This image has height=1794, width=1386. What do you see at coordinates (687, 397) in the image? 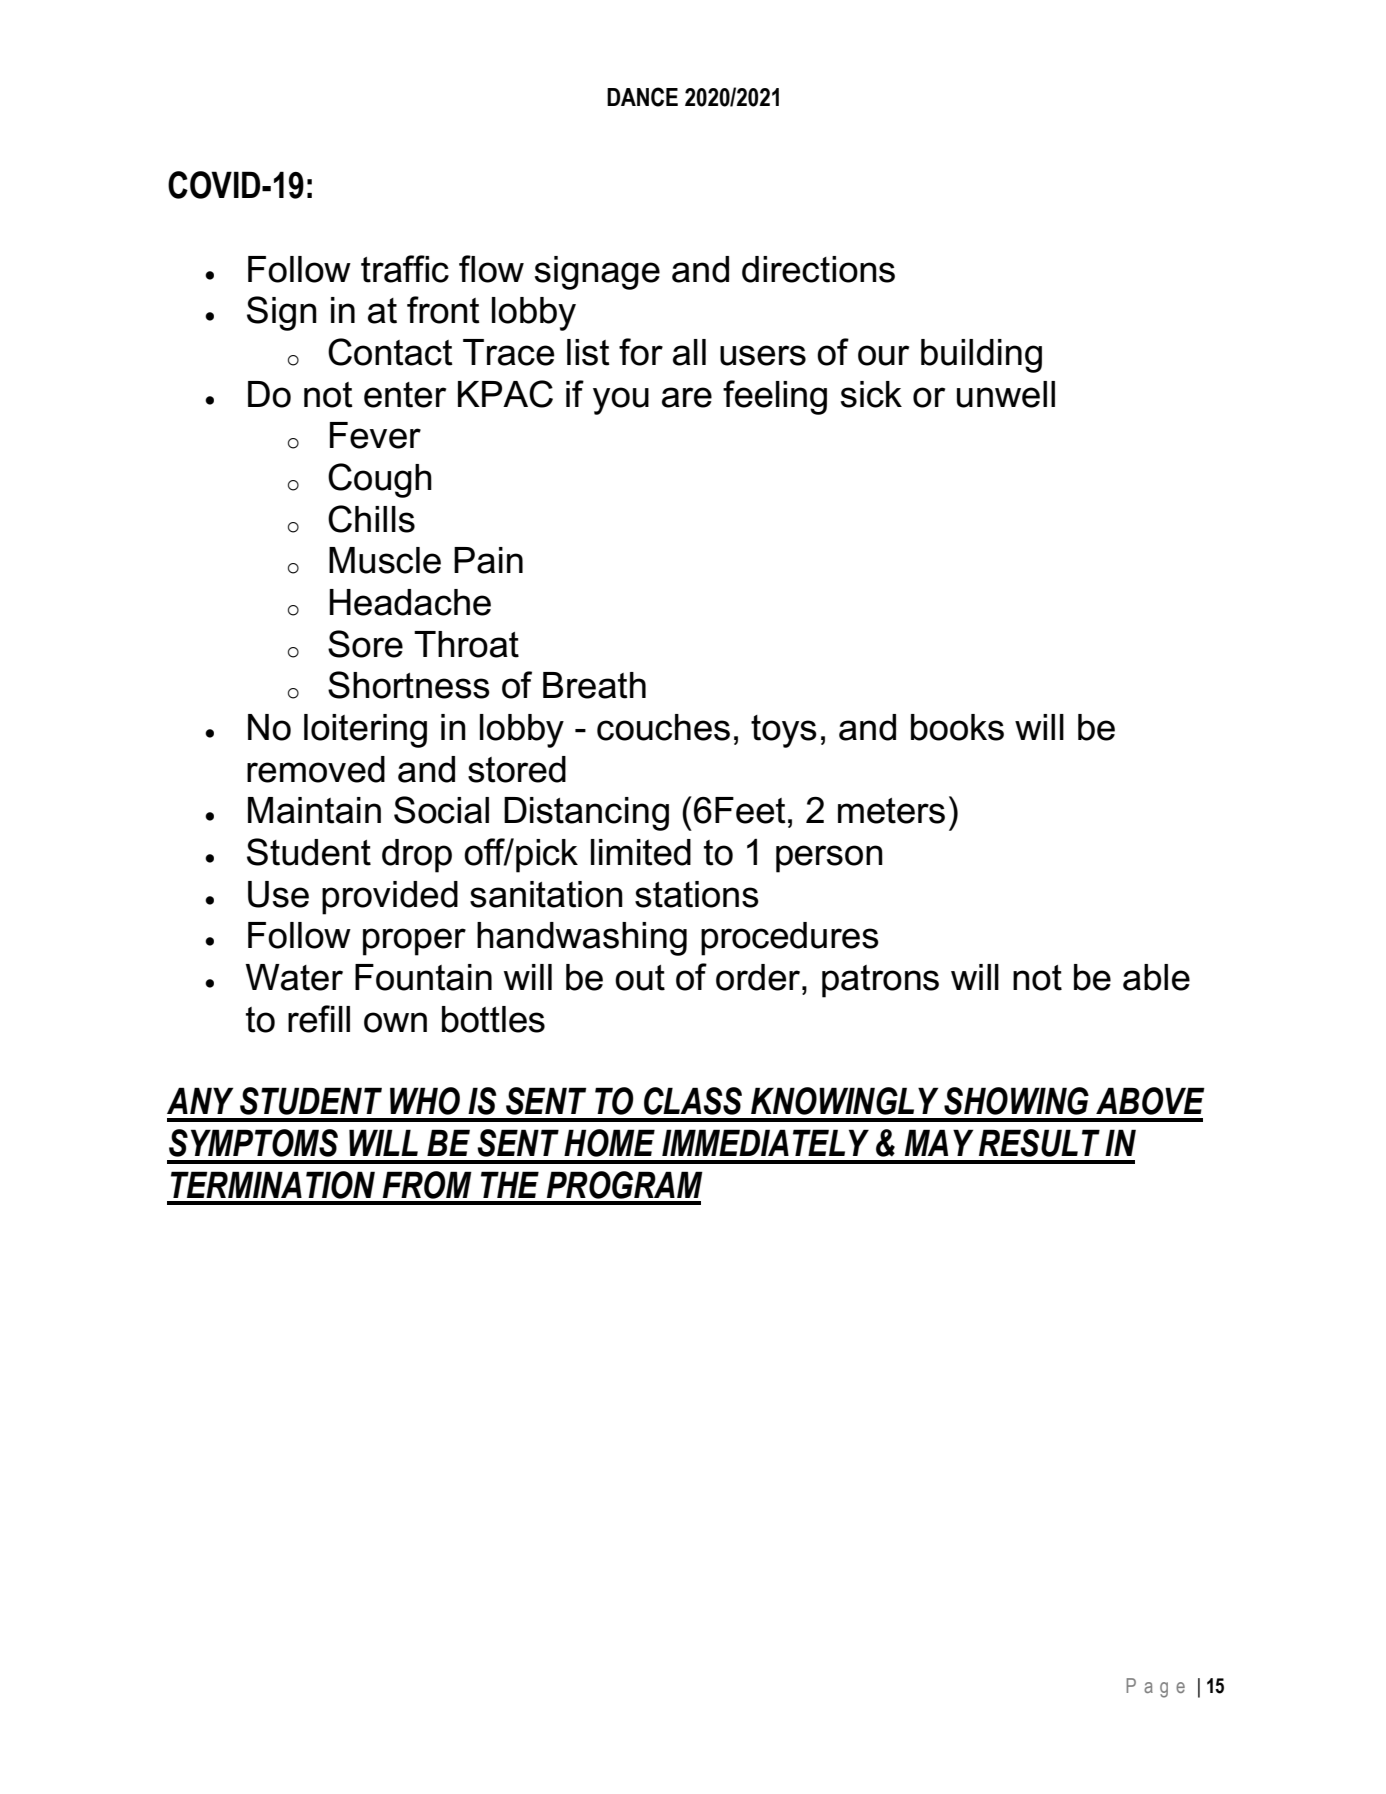
I see `are` at bounding box center [687, 397].
